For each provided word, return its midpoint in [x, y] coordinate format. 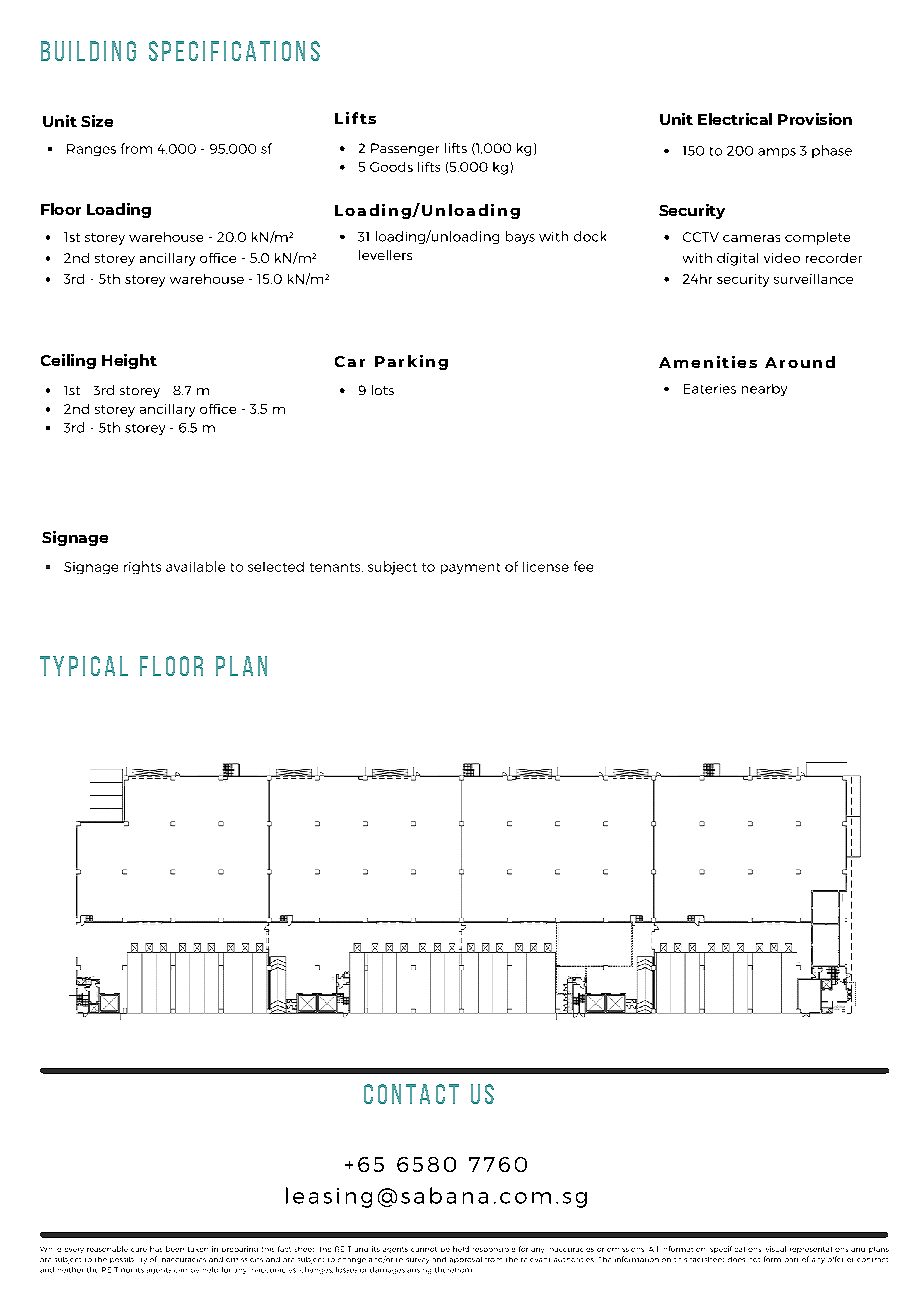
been [175, 1249]
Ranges [91, 150]
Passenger [405, 149]
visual [776, 1249]
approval [466, 1260]
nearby [764, 390]
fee [583, 566]
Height [129, 361]
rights [142, 567]
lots [383, 390]
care [139, 1250]
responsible [494, 1250]
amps [777, 153]
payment [470, 568]
